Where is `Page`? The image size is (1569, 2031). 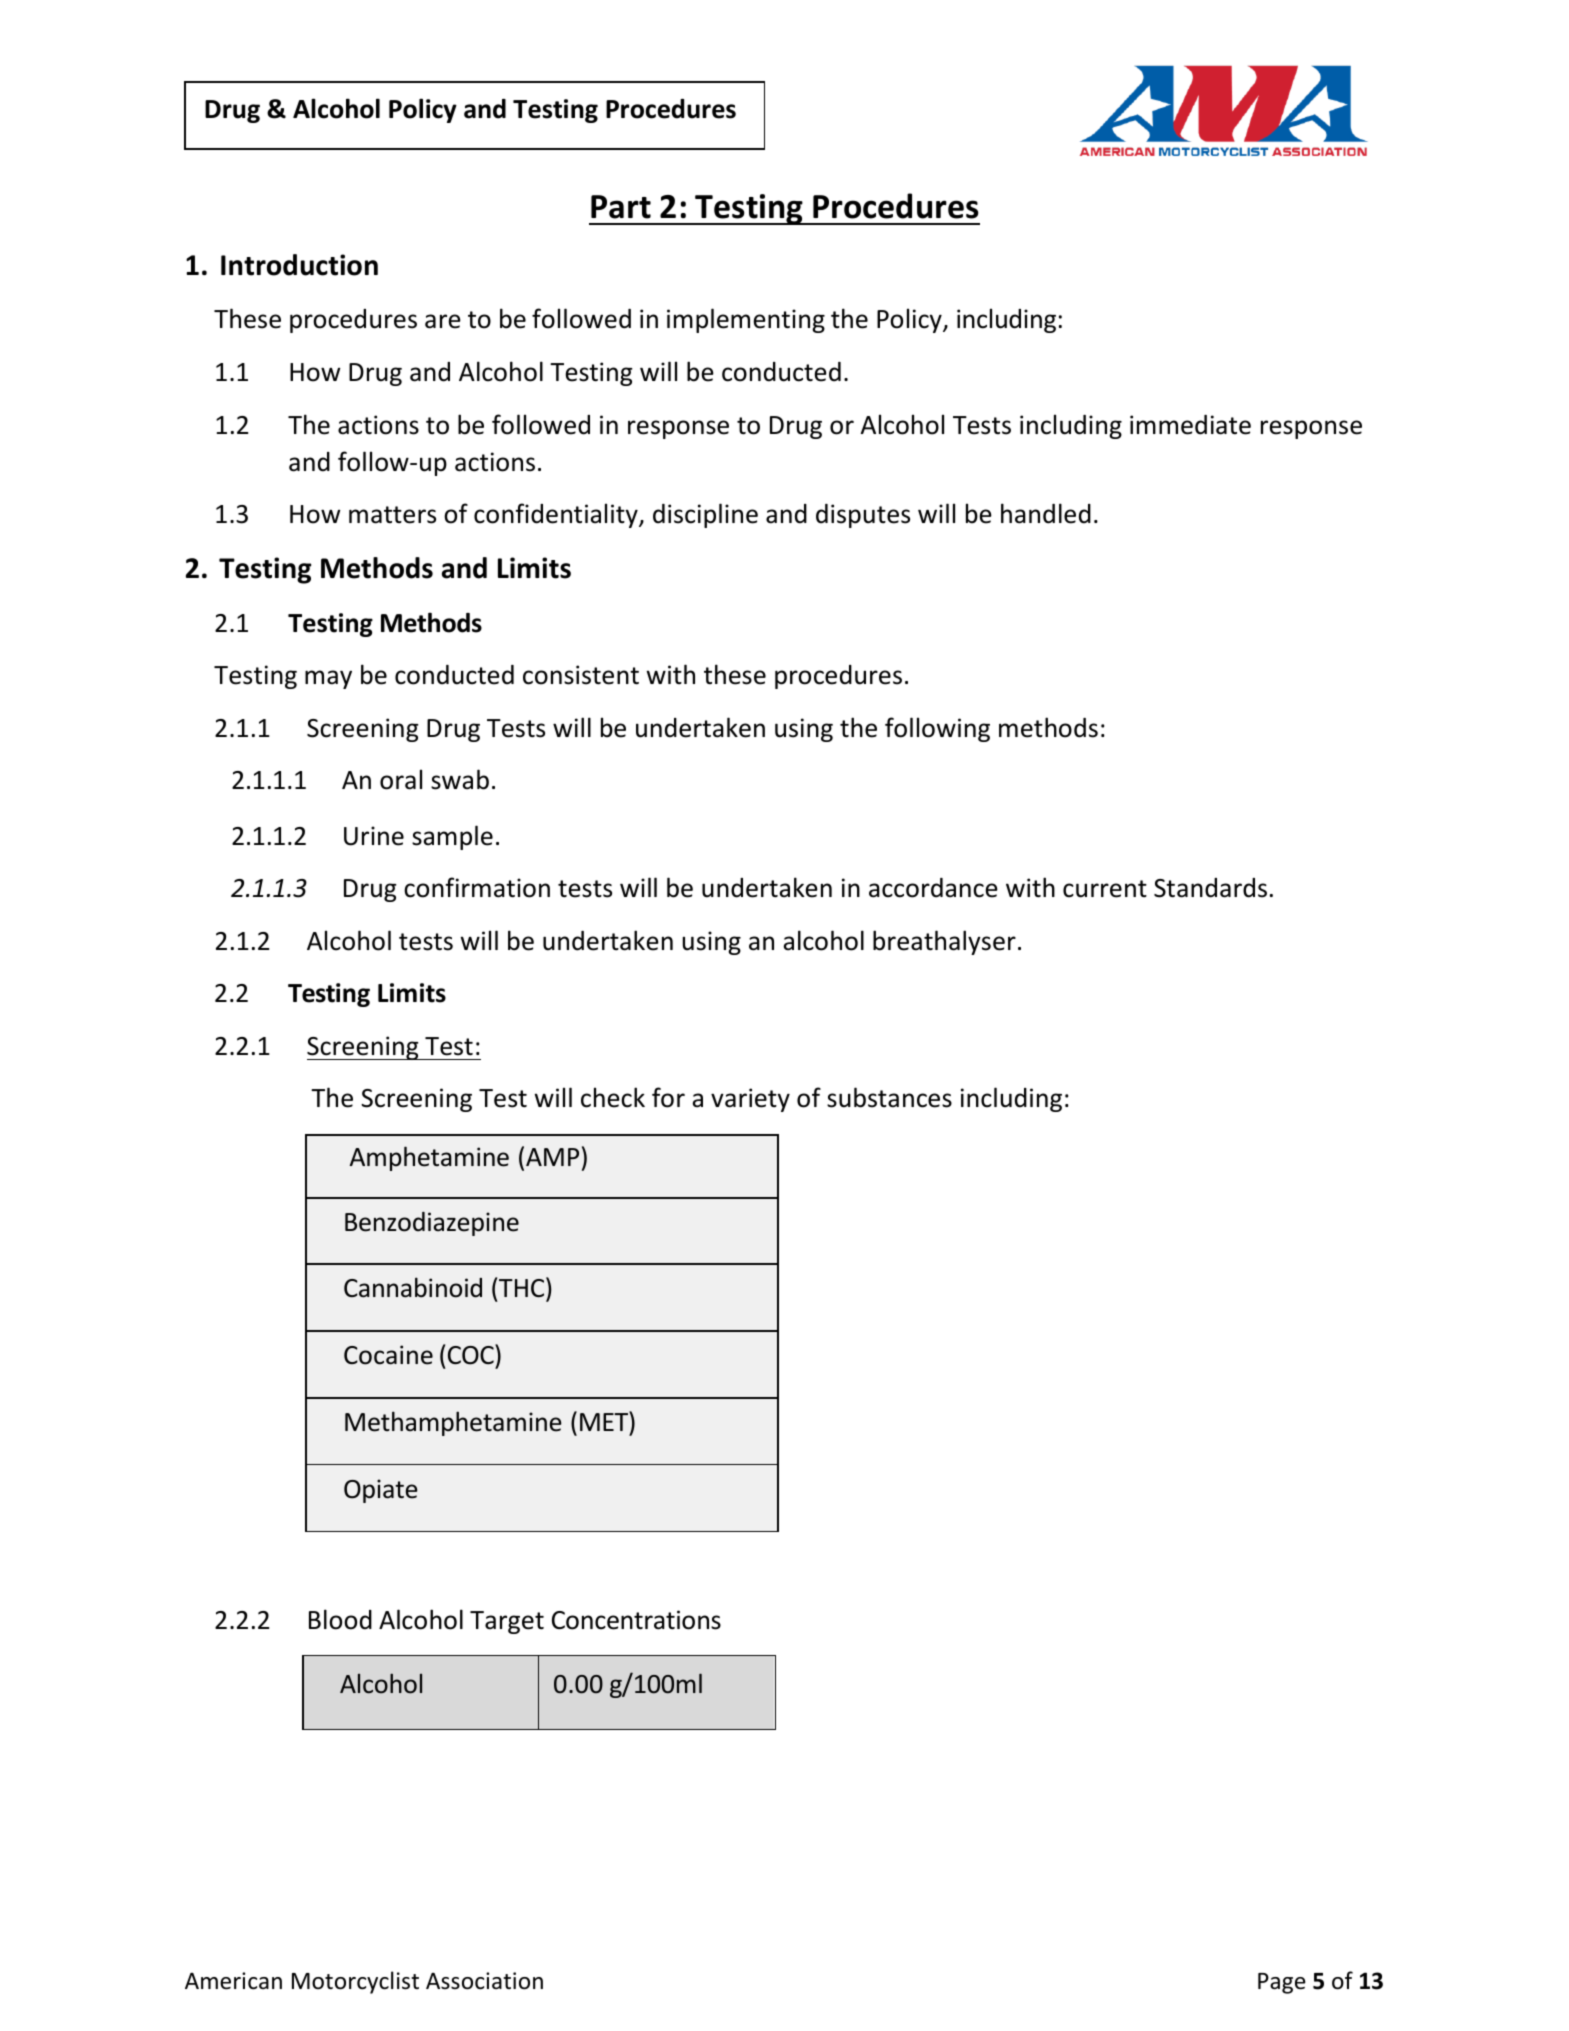 Page is located at coordinates (1282, 1983).
